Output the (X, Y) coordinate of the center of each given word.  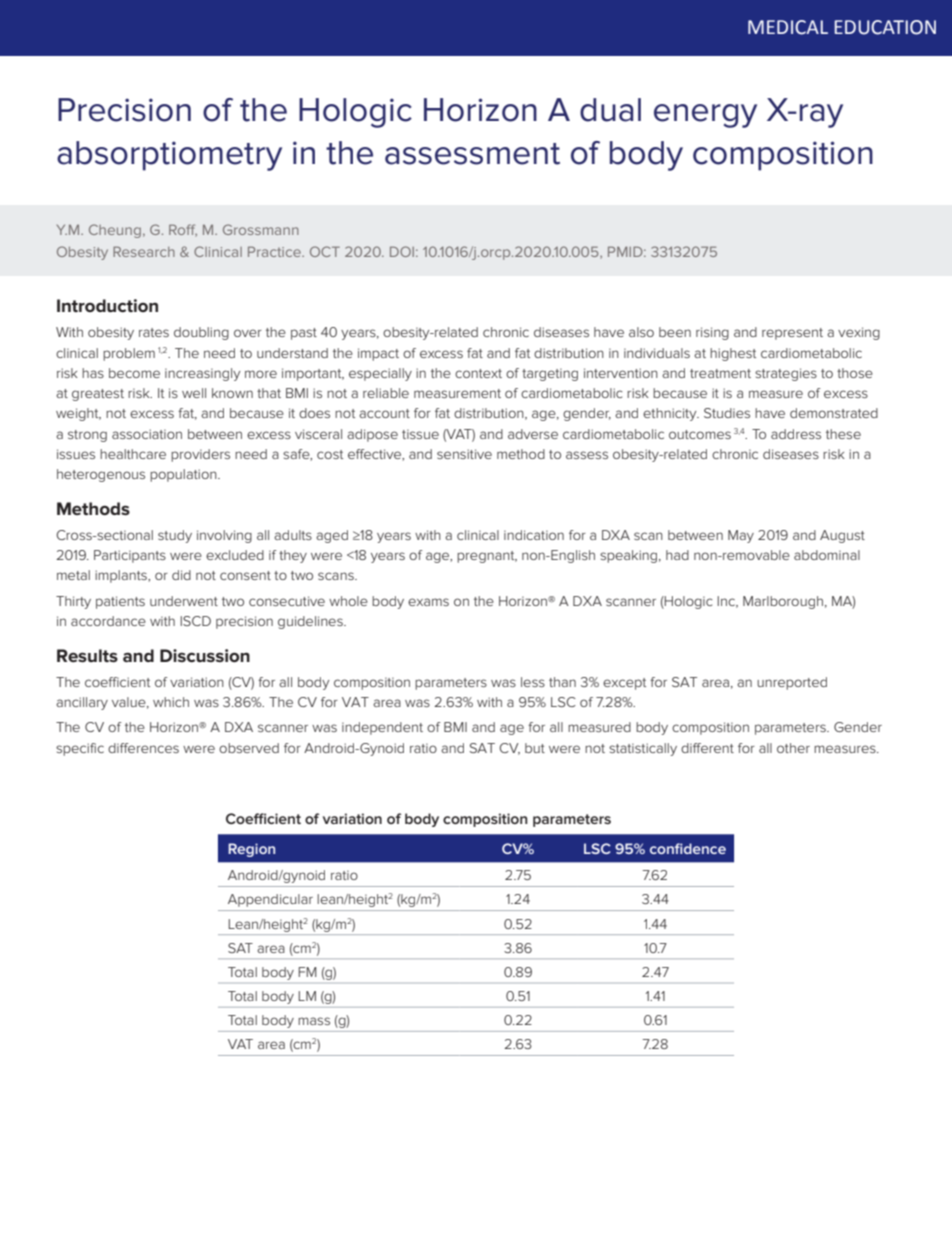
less (533, 682)
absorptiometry (169, 156)
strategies (786, 374)
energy (705, 116)
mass (314, 1021)
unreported (792, 683)
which (171, 702)
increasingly (202, 374)
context (478, 373)
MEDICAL (788, 27)
